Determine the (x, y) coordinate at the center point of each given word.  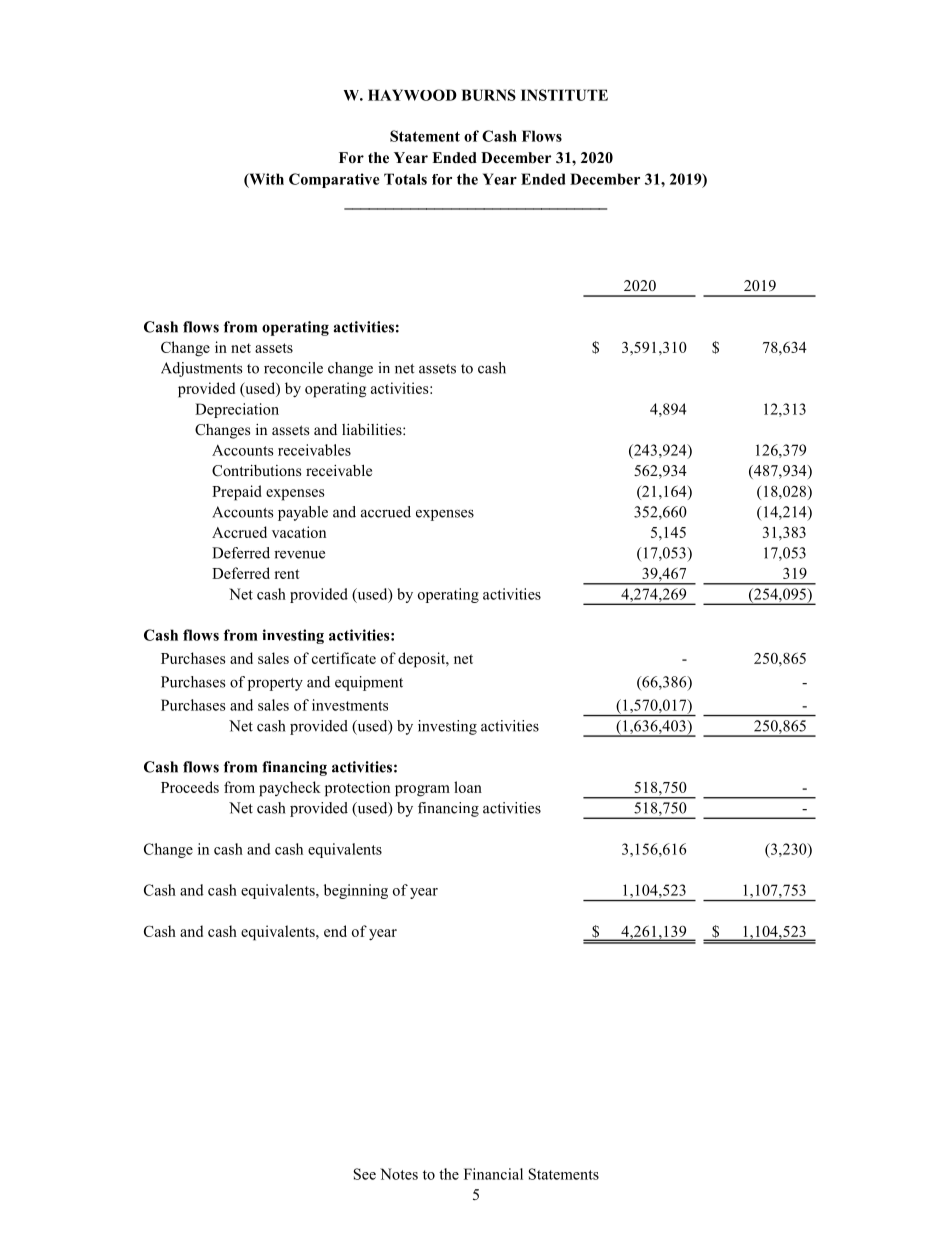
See (364, 1174)
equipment (369, 683)
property (275, 684)
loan (468, 787)
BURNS (488, 95)
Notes (399, 1174)
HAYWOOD (412, 95)
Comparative (334, 180)
